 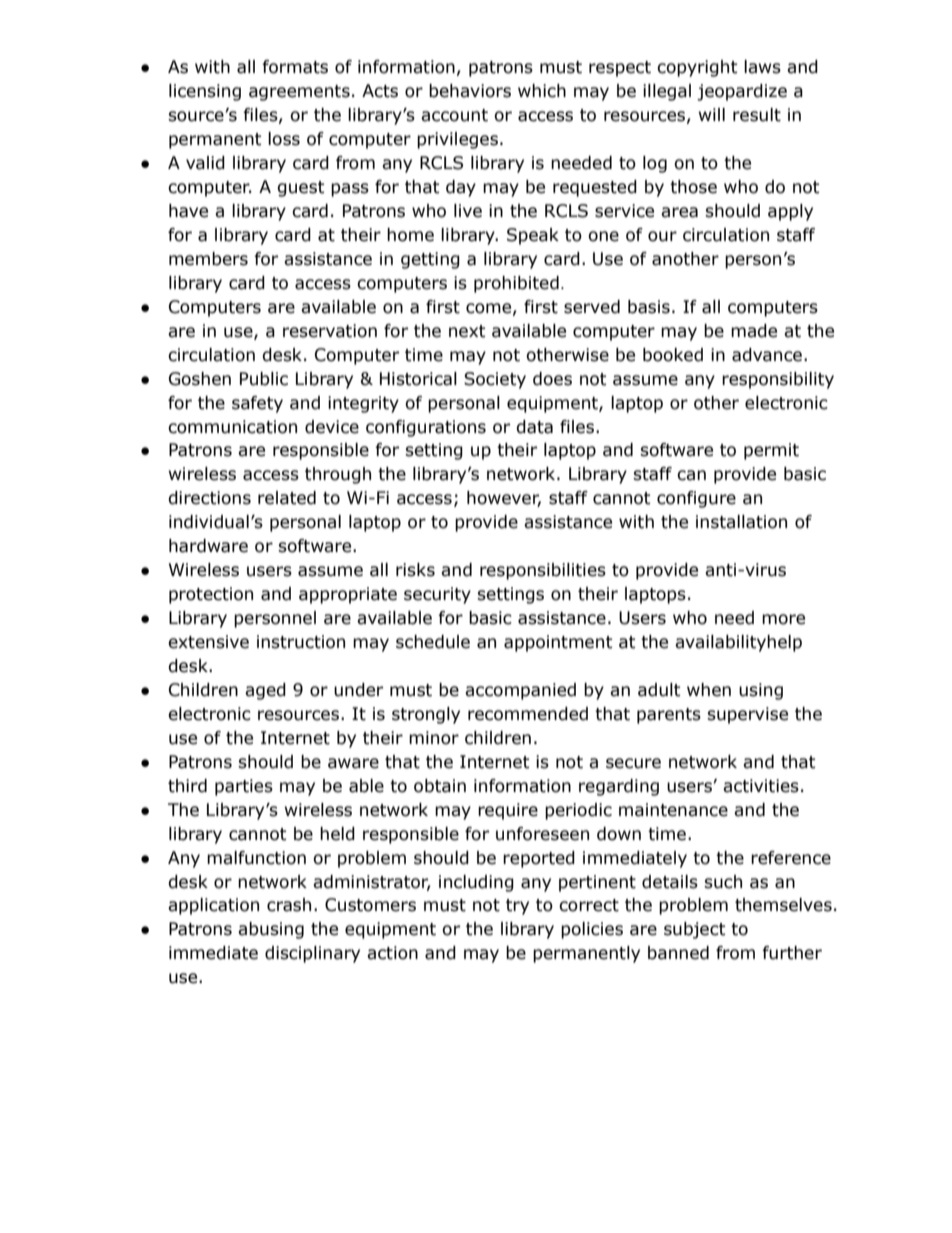 What do you see at coordinates (517, 907) in the document?
I see `try` at bounding box center [517, 907].
